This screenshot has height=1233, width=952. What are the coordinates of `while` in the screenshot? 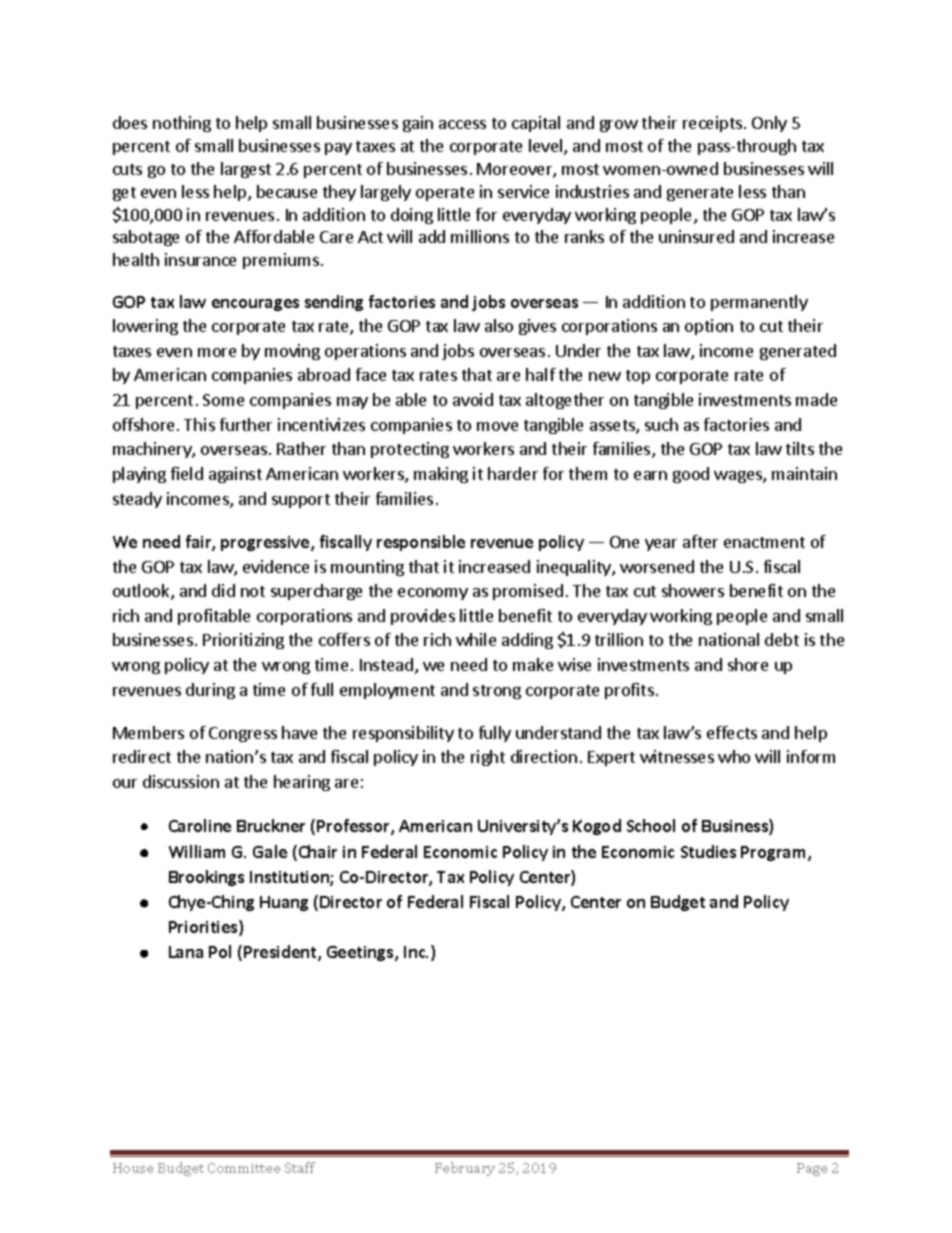 It's located at (476, 639).
